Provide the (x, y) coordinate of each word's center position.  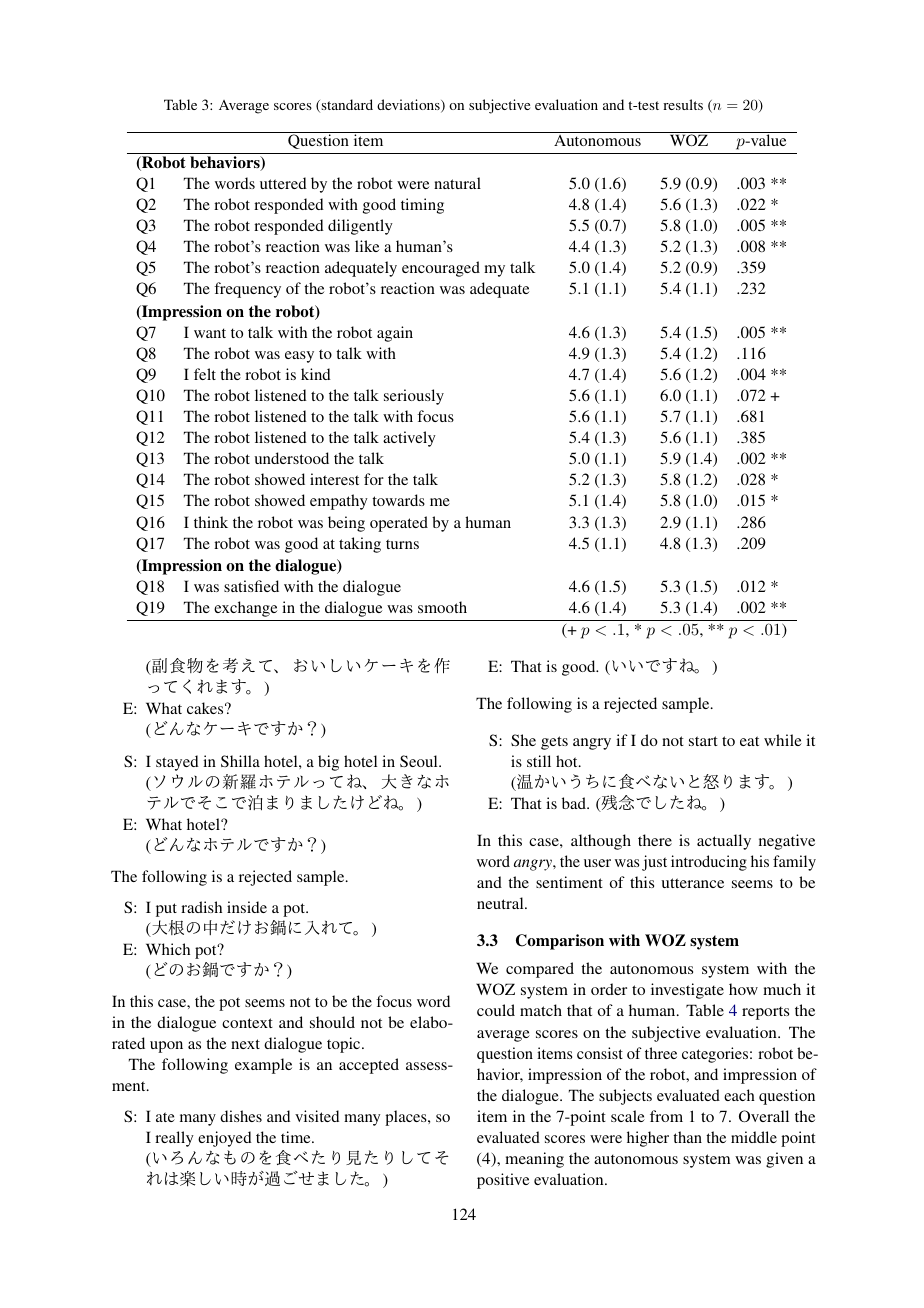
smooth (442, 607)
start (703, 741)
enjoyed (225, 1139)
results (683, 104)
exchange (245, 609)
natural (457, 183)
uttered (283, 183)
